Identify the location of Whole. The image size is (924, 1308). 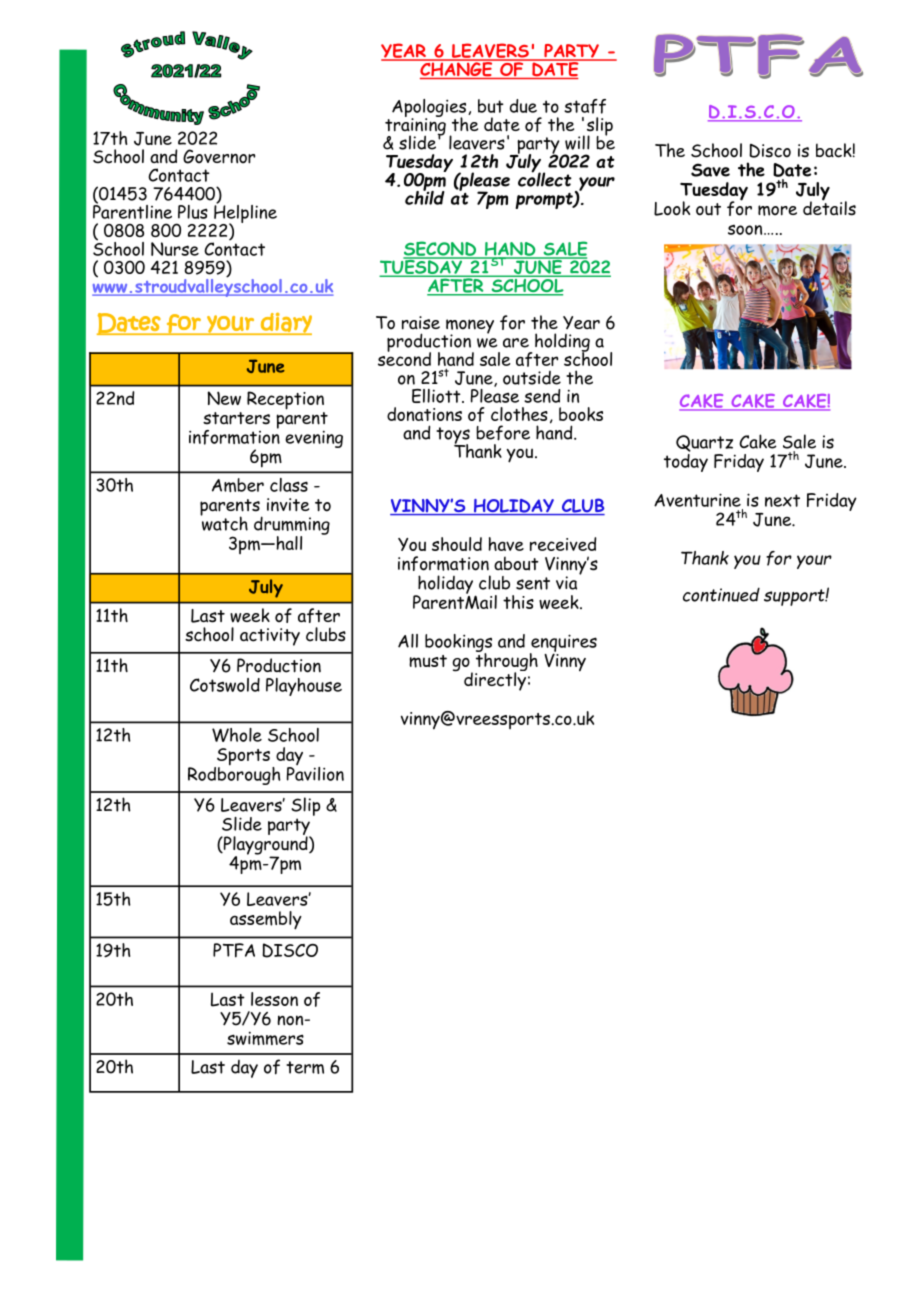
(237, 735).
